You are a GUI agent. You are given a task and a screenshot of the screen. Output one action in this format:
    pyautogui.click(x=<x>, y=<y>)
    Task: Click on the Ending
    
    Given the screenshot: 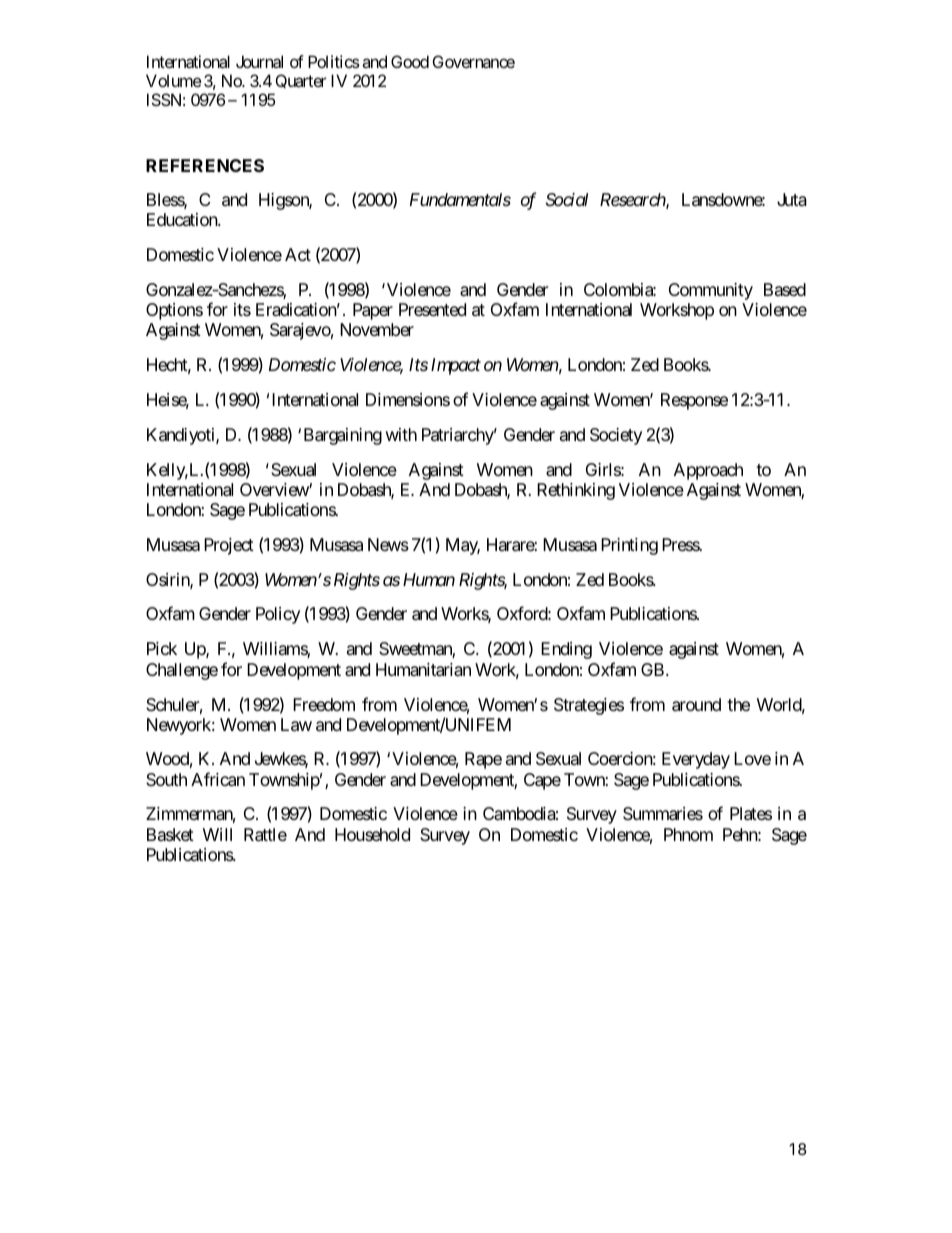 What is the action you would take?
    pyautogui.click(x=566, y=650)
